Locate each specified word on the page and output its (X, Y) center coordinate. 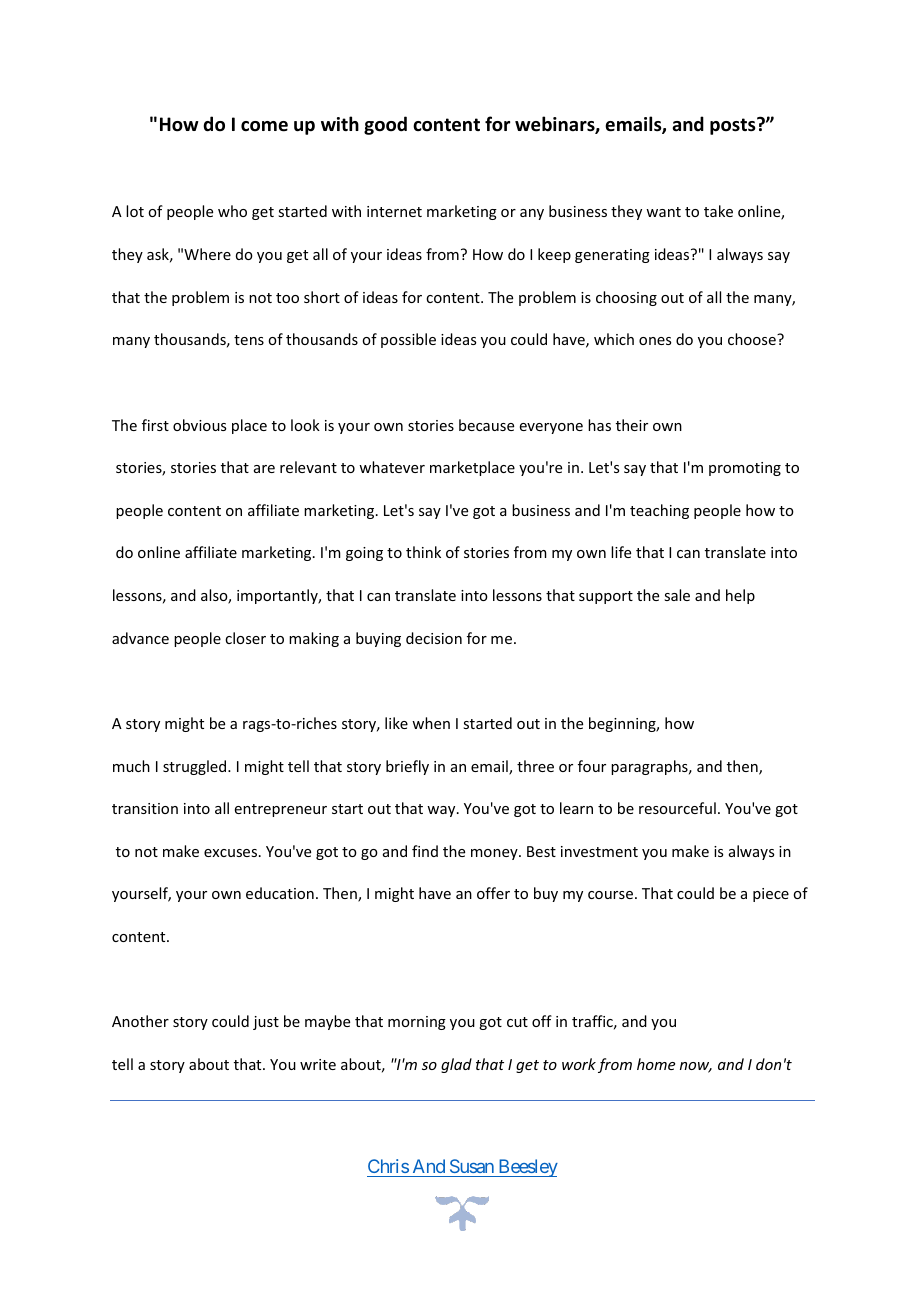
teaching (659, 511)
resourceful (677, 808)
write (318, 1064)
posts (734, 126)
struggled (196, 767)
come (264, 126)
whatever (392, 467)
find (425, 851)
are (264, 469)
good (385, 125)
